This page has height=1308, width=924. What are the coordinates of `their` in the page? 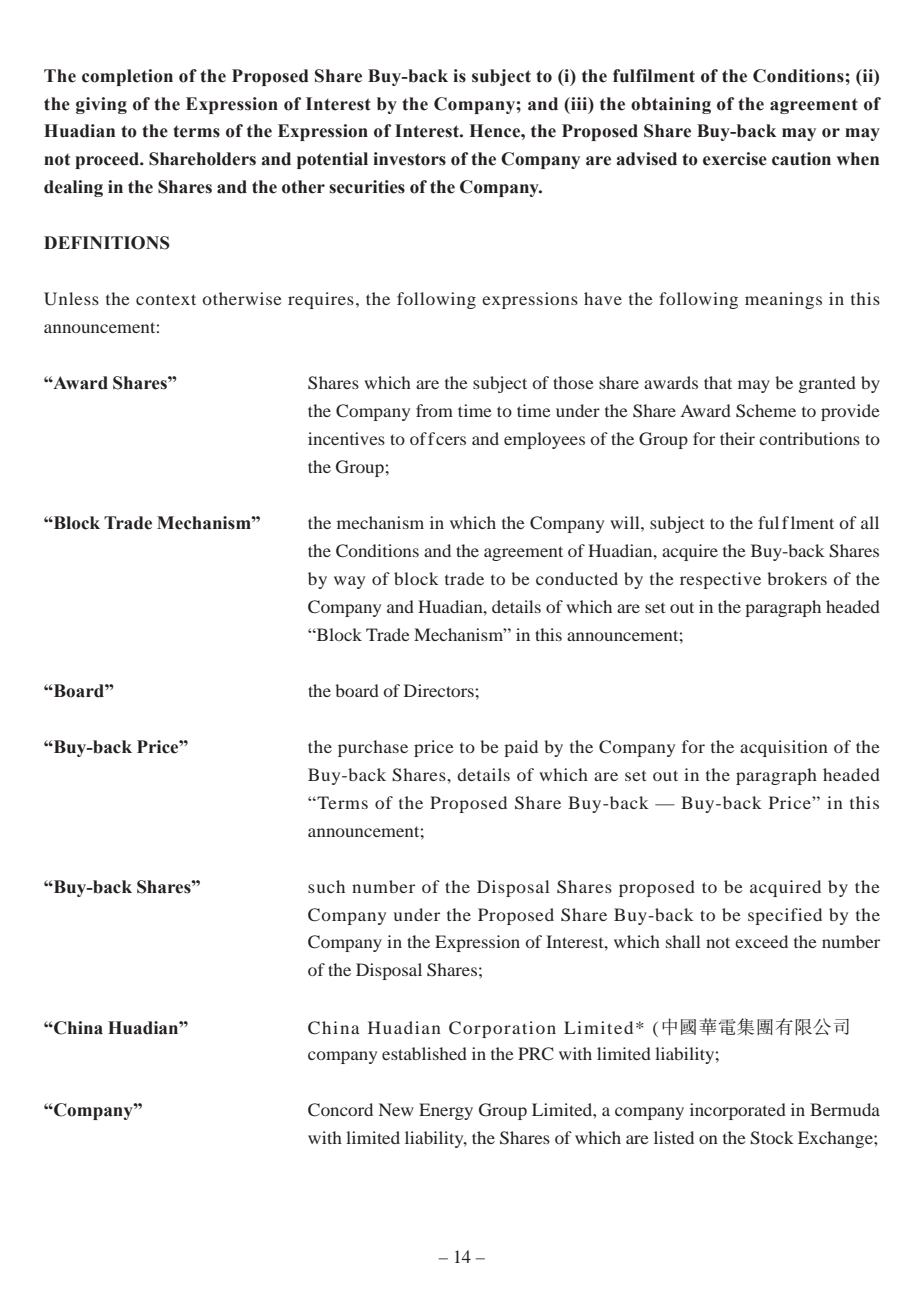 It's located at (737, 438).
